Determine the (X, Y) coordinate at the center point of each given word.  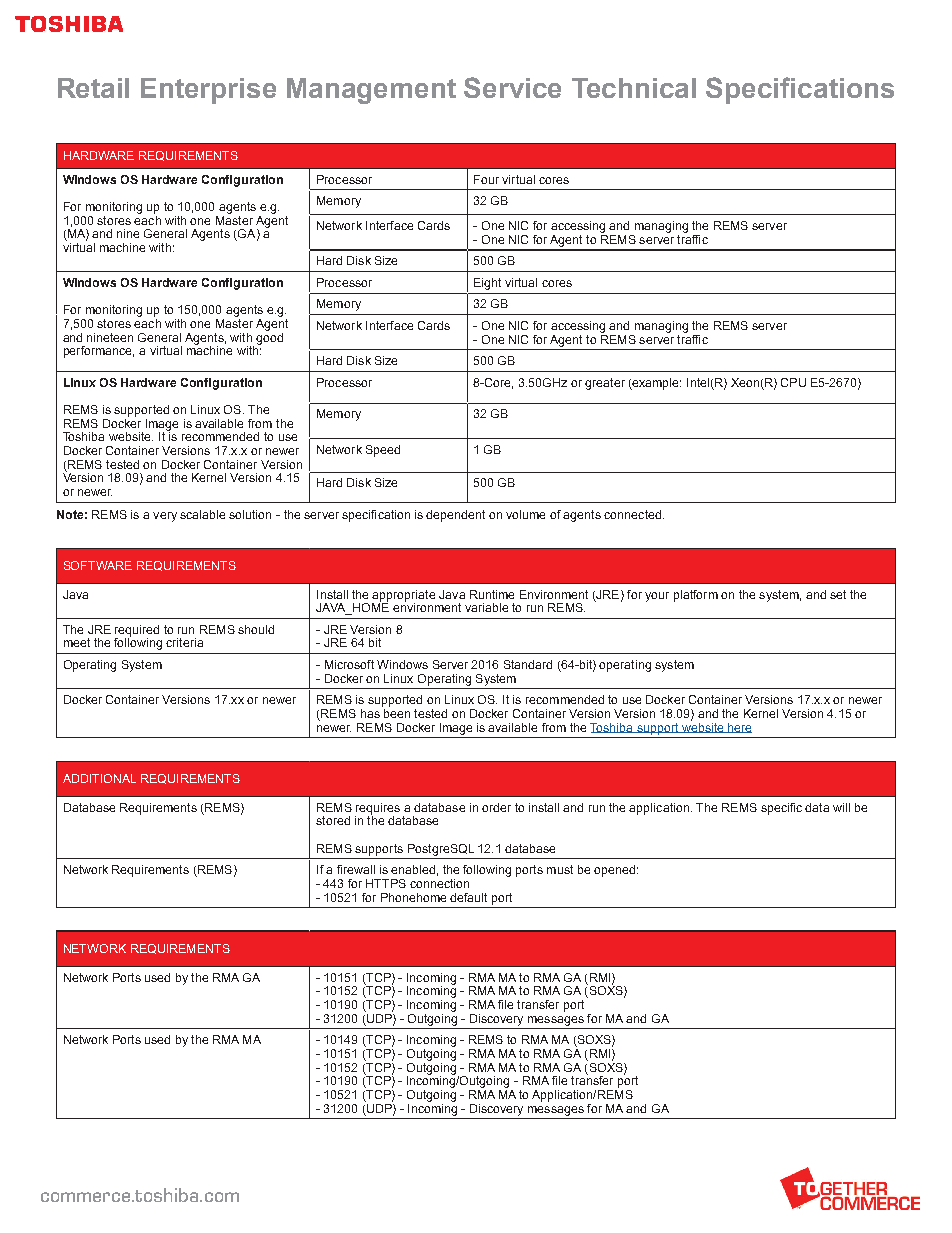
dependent (455, 516)
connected (632, 514)
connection (439, 883)
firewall (356, 869)
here (739, 728)
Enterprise (208, 91)
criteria (184, 642)
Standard (528, 664)
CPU (793, 382)
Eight (487, 284)
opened (614, 871)
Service (512, 87)
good (269, 337)
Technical (634, 88)
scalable (202, 514)
